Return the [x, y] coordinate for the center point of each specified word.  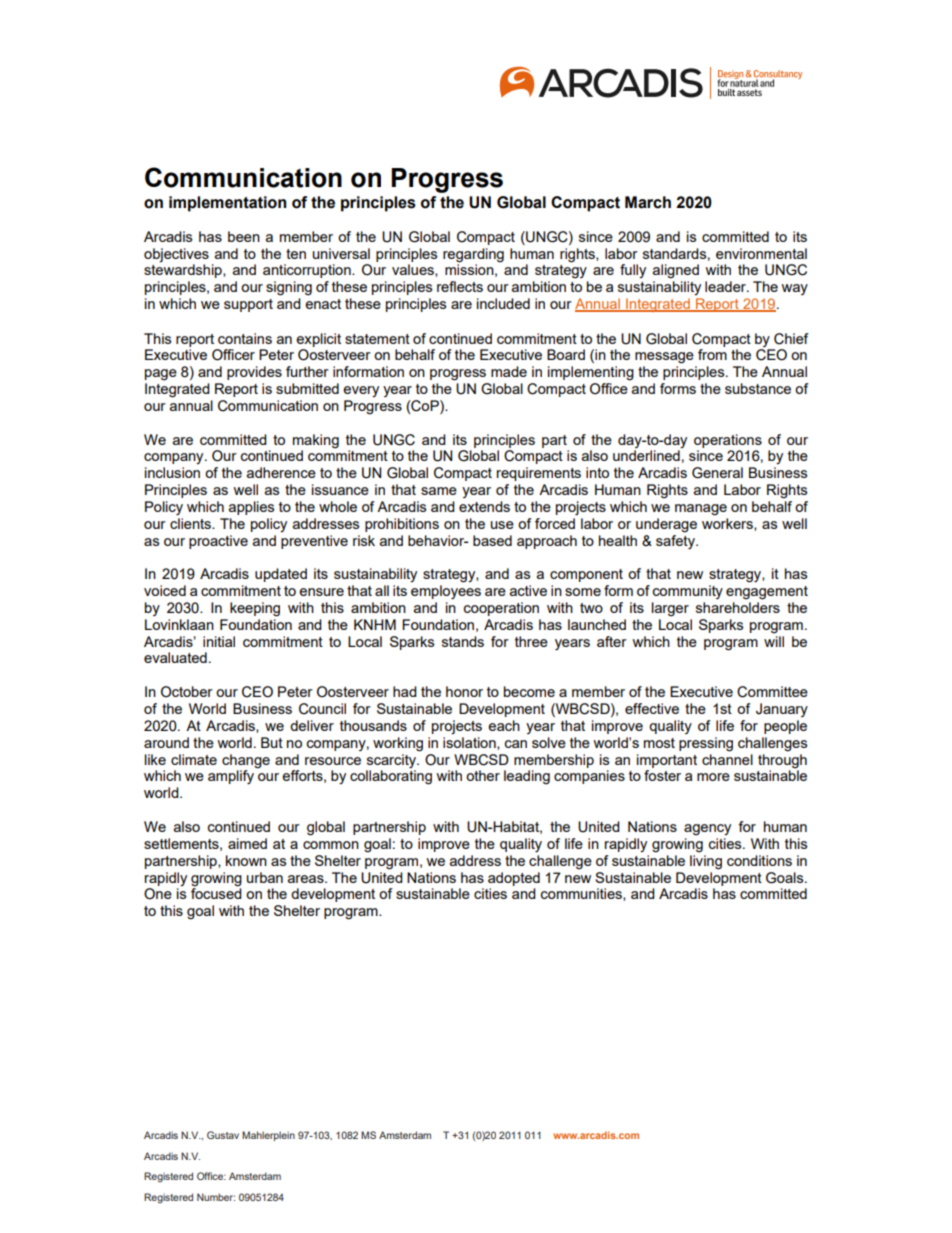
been [244, 236]
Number [216, 1197]
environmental [761, 253]
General [717, 473]
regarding [473, 255]
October [187, 692]
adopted [514, 879]
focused [216, 892]
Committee [772, 692]
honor [464, 691]
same [439, 491]
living [706, 862]
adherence [281, 472]
